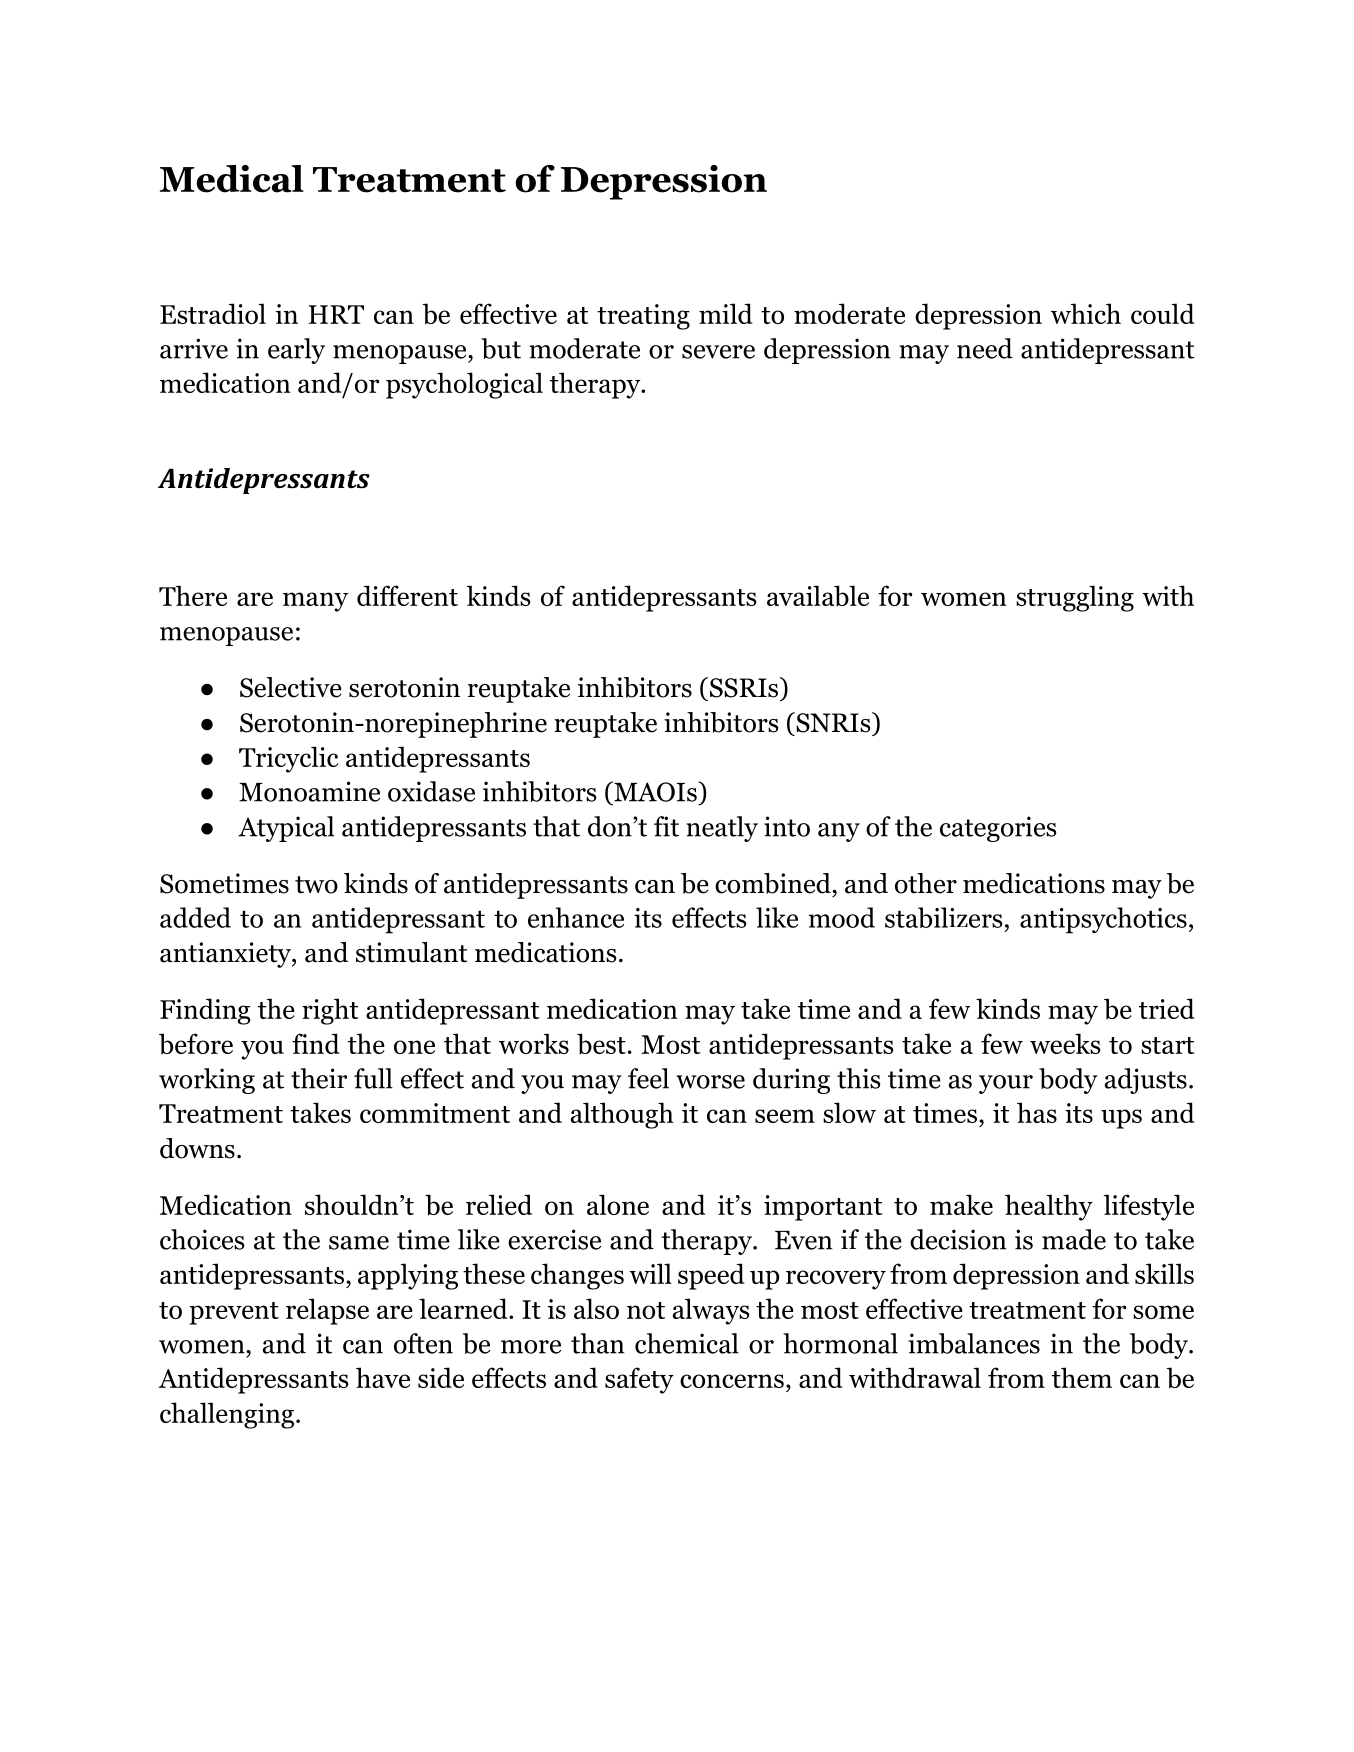 Image resolution: width=1354 pixels, height=1752 pixels. Describe the element at coordinates (232, 179) in the image. I see `Medical` at that location.
